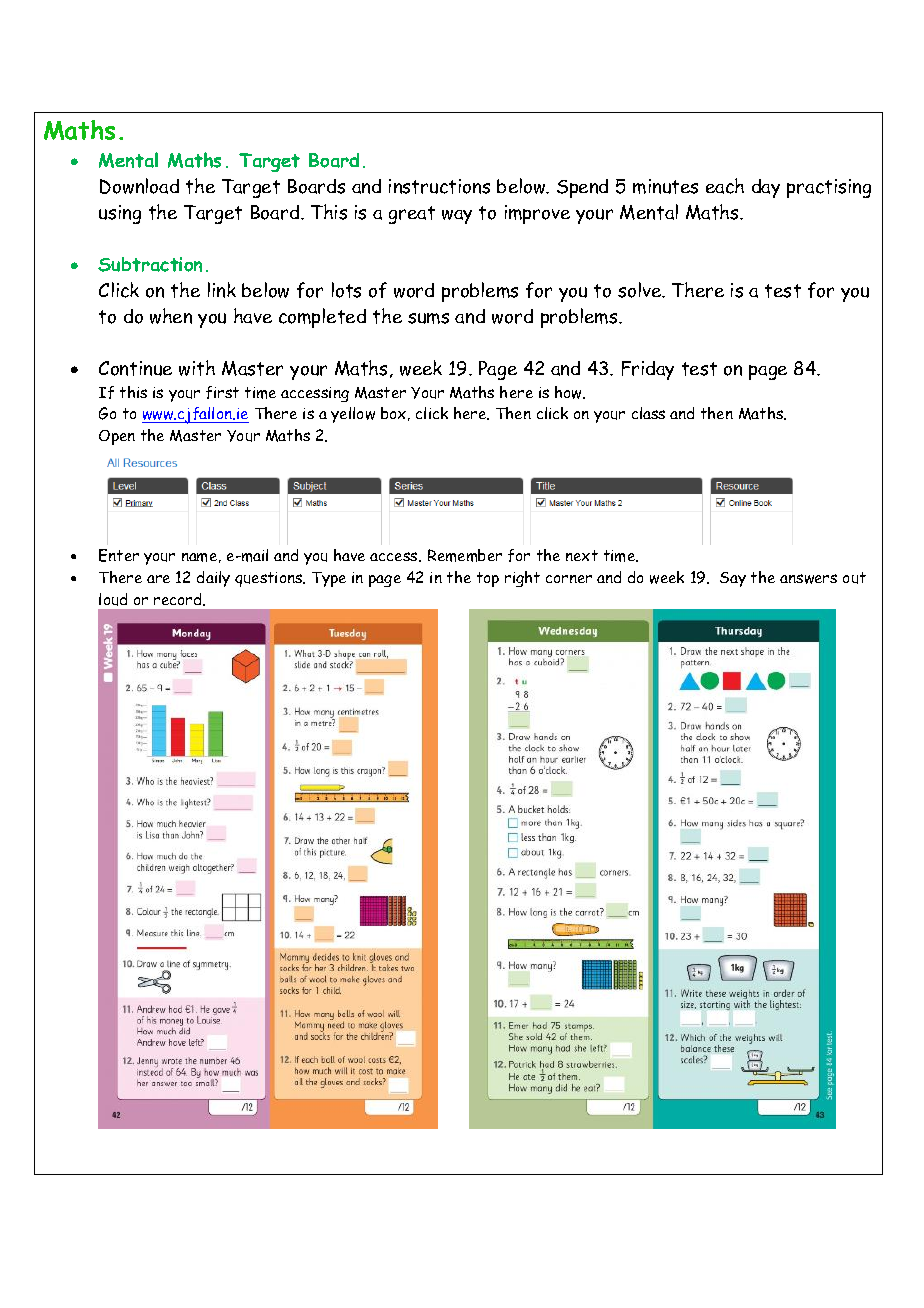  Describe the element at coordinates (439, 186) in the screenshot. I see `instructions` at that location.
